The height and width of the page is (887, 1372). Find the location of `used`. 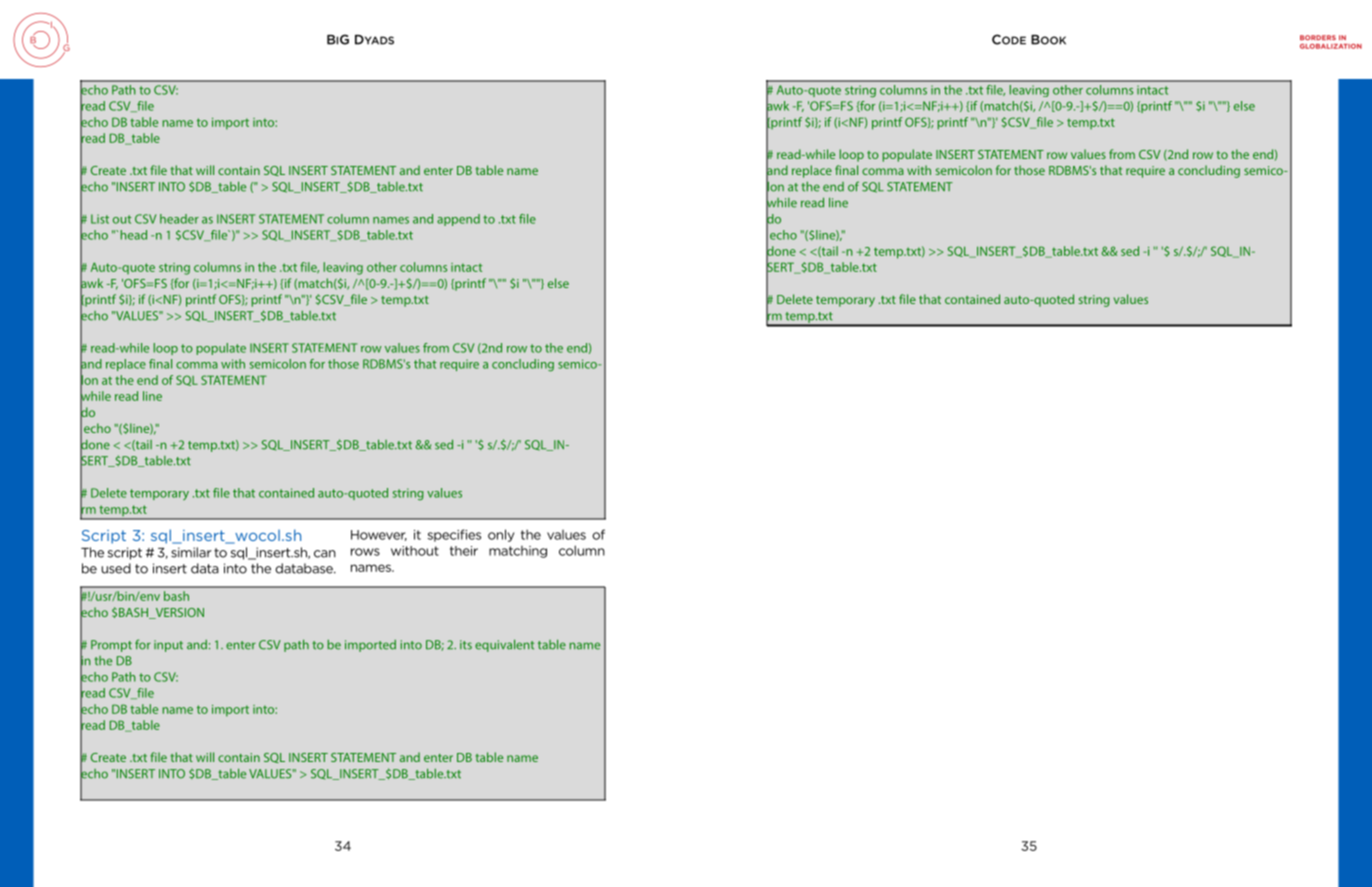

used is located at coordinates (116, 568).
